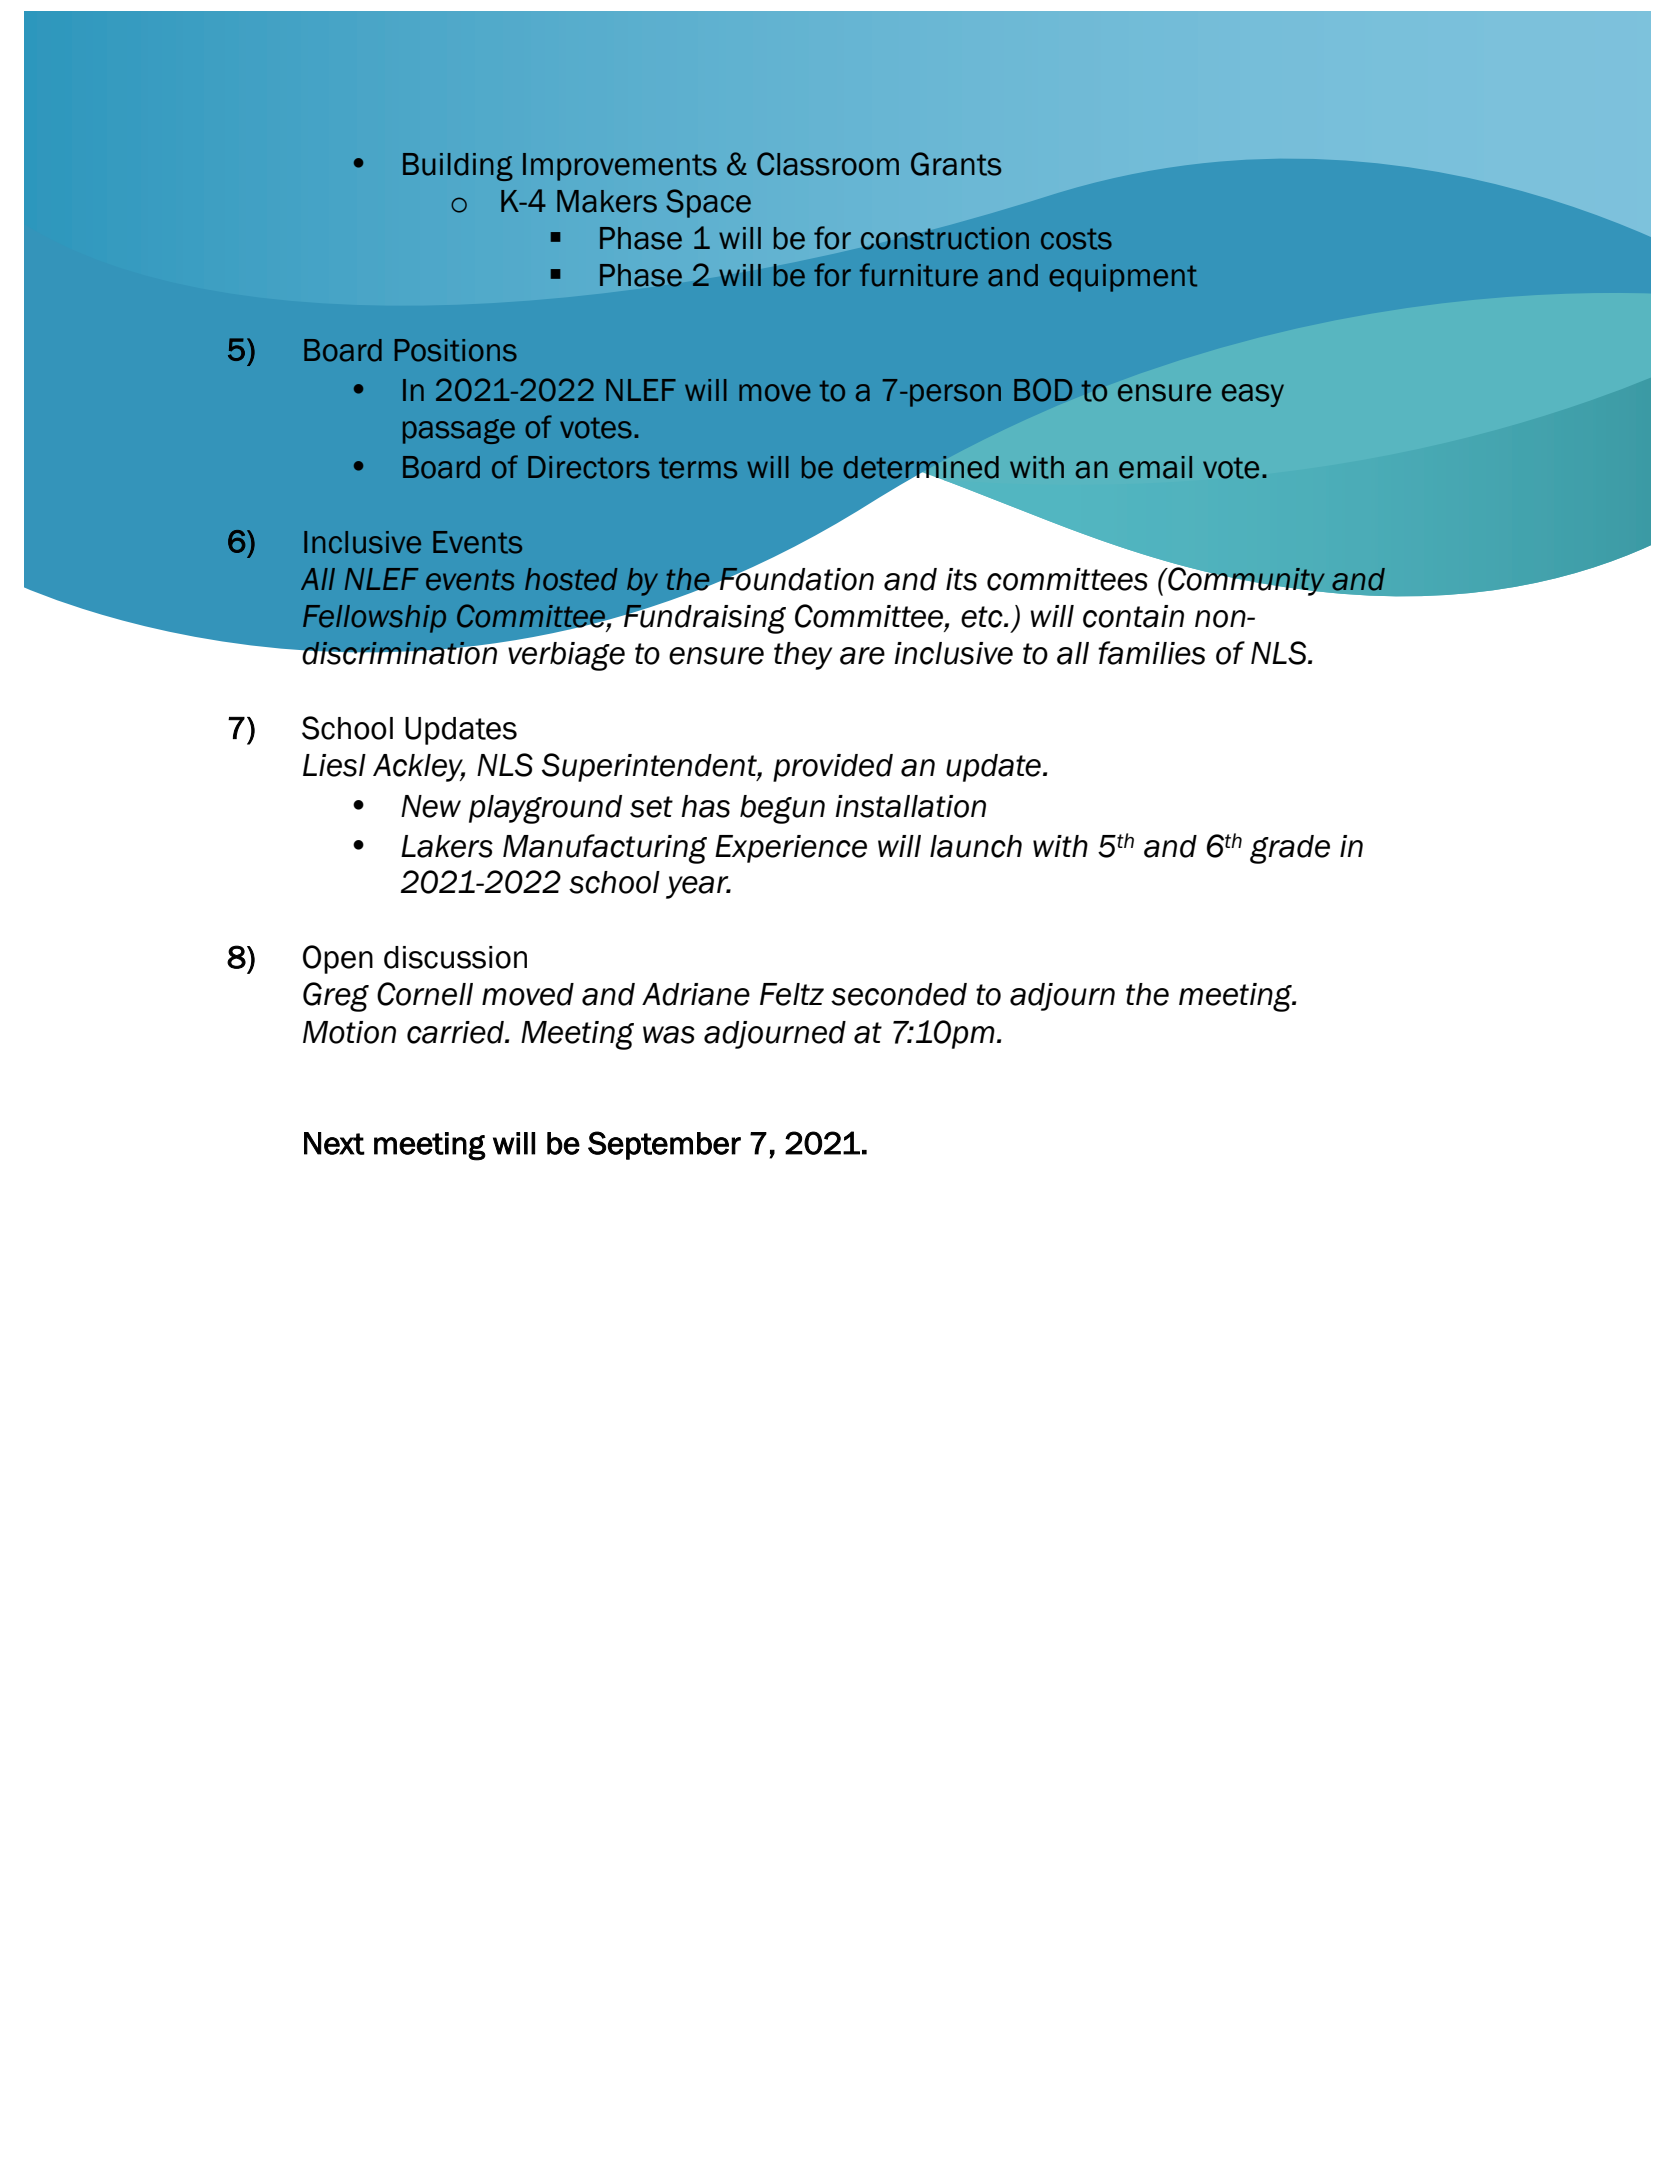 Image resolution: width=1675 pixels, height=2168 pixels. What do you see at coordinates (334, 1143) in the screenshot?
I see `Next` at bounding box center [334, 1143].
